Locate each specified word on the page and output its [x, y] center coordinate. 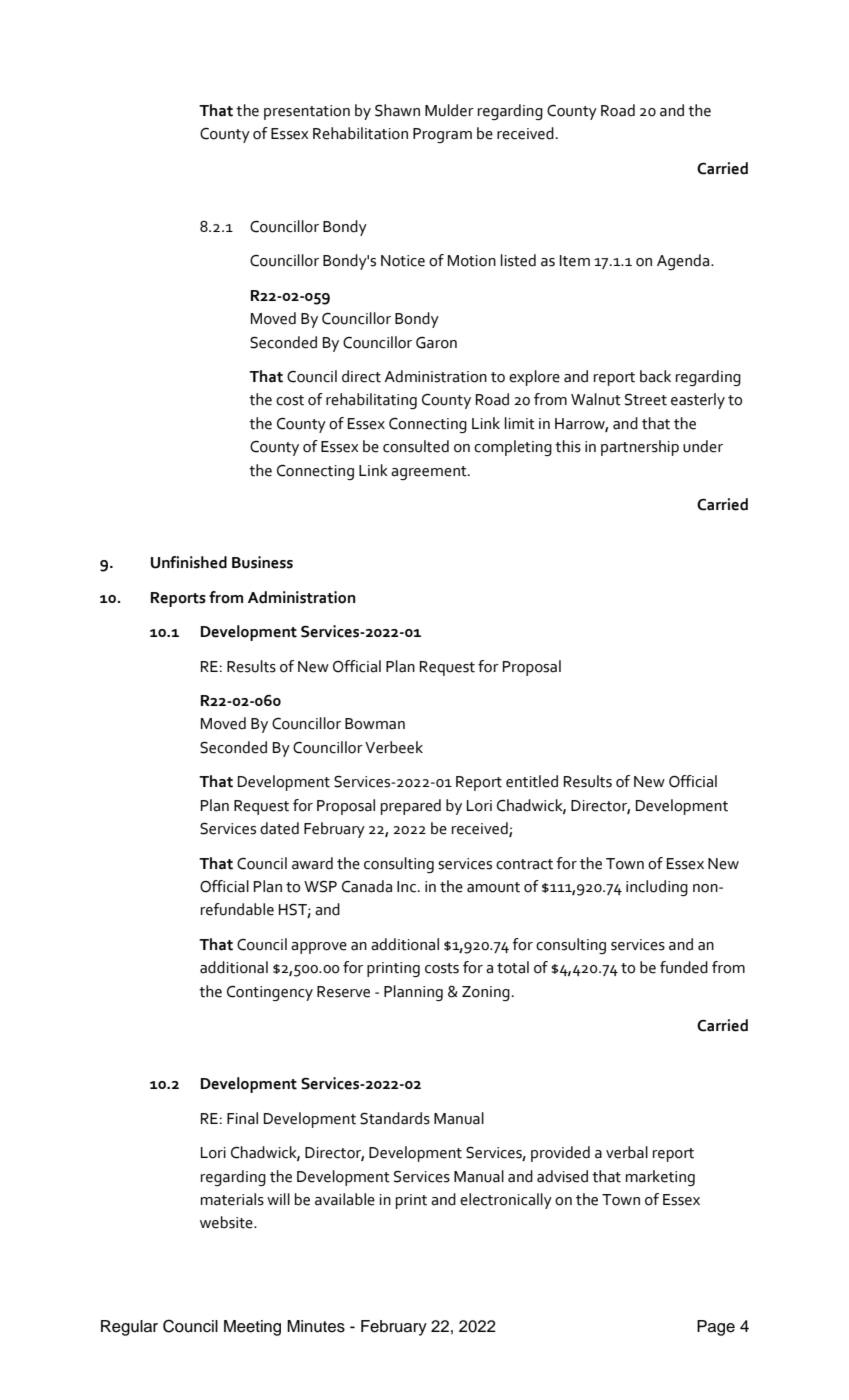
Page [716, 1328]
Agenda [684, 262]
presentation [307, 112]
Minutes [316, 1326]
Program [442, 135]
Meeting [252, 1328]
